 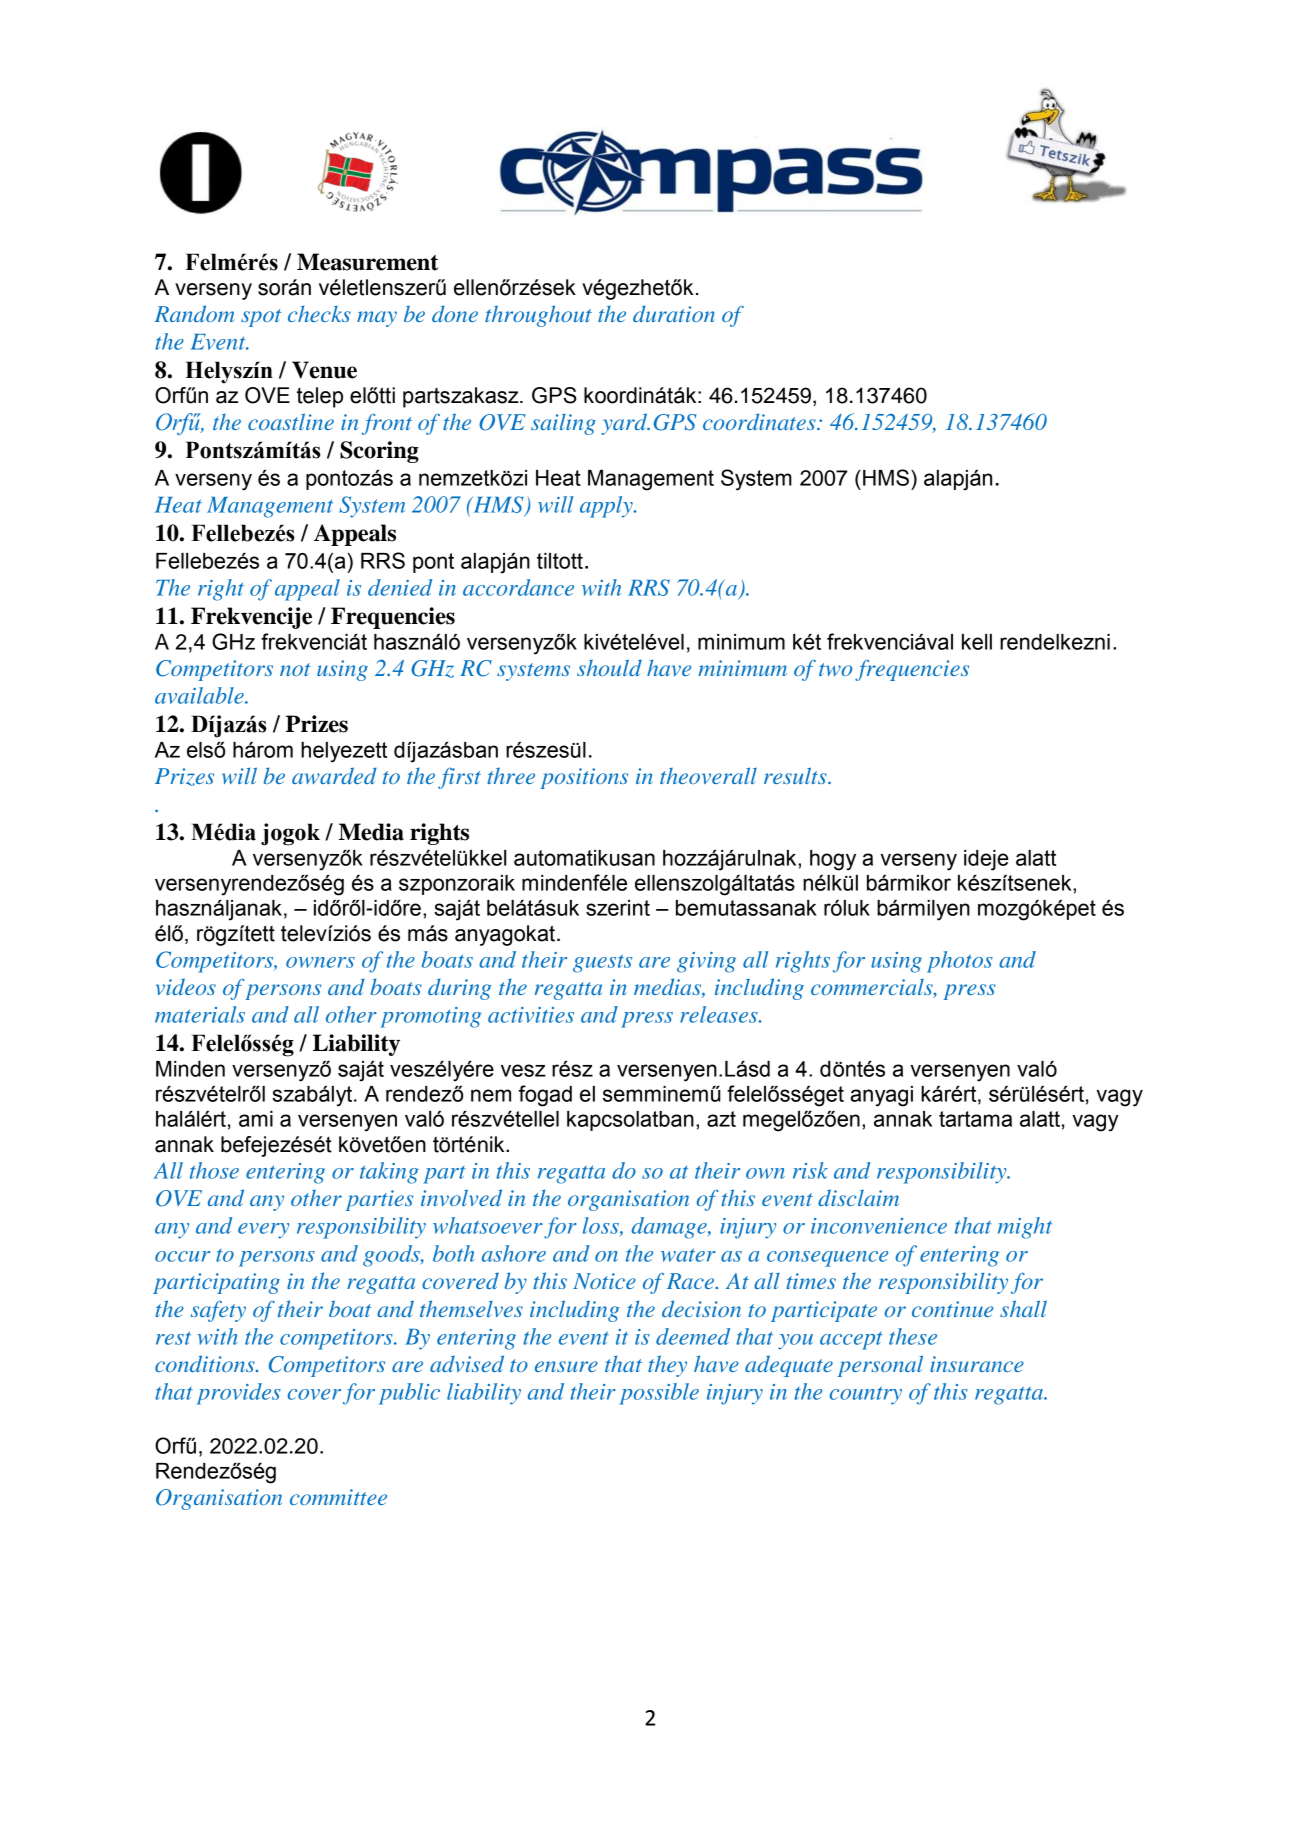 What do you see at coordinates (261, 318) in the screenshot?
I see `spot` at bounding box center [261, 318].
